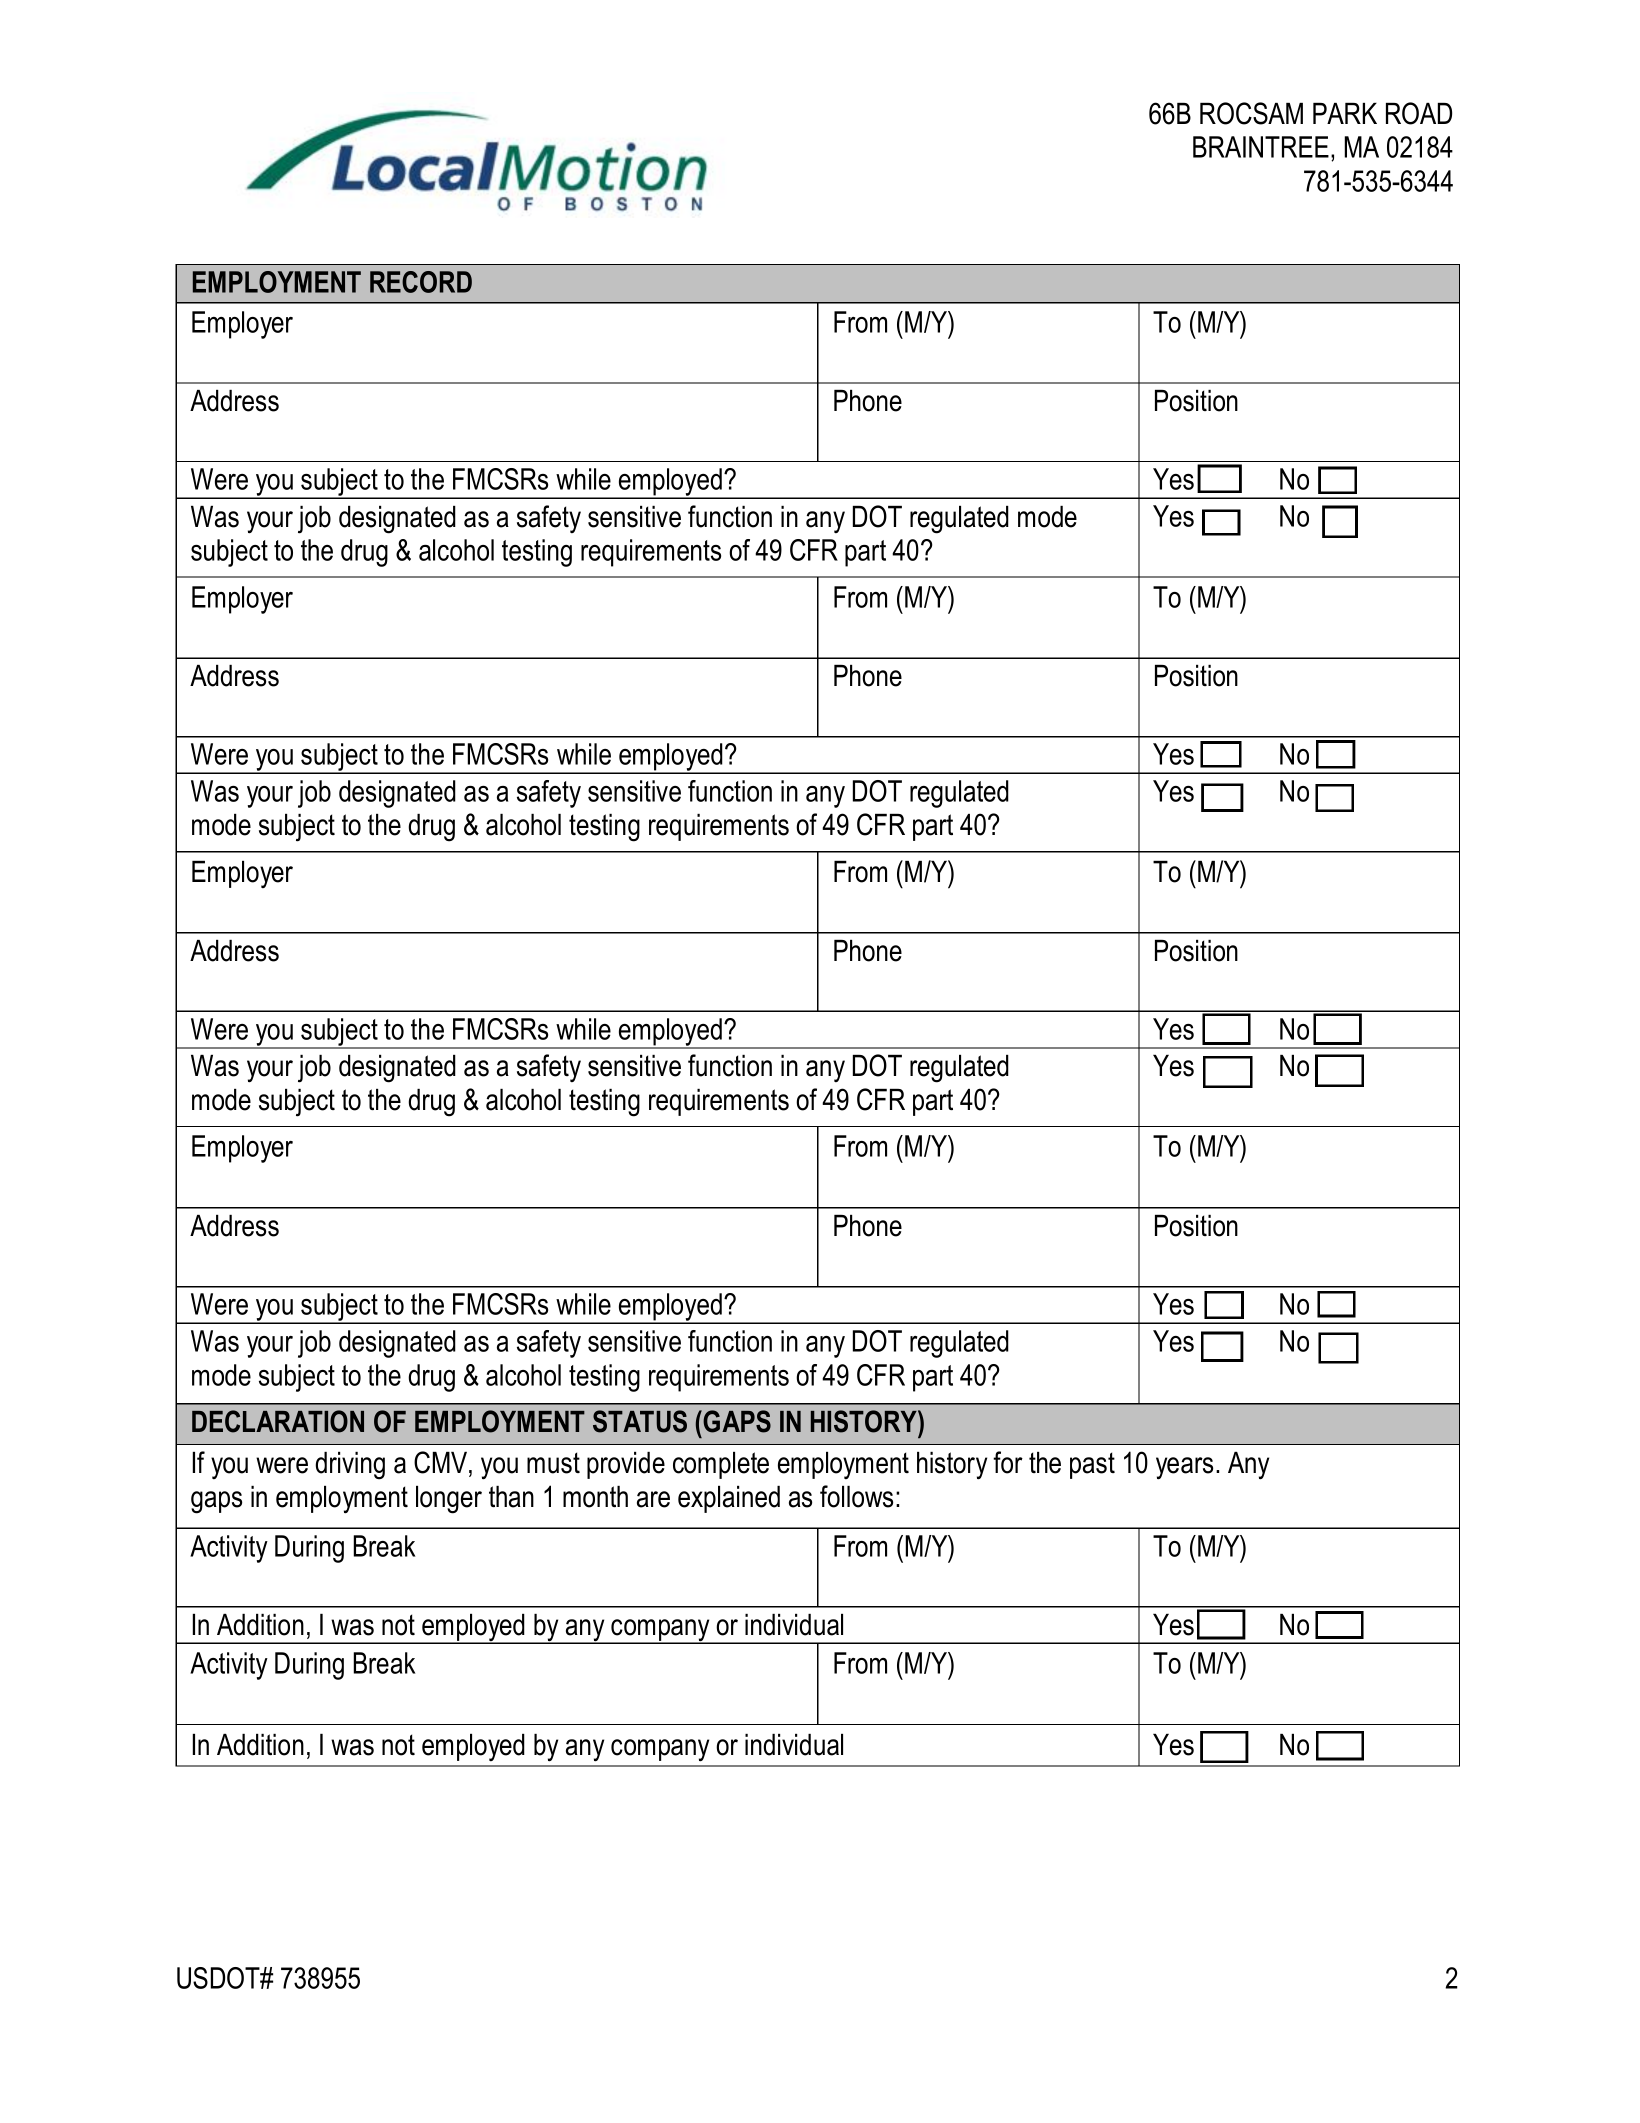 The image size is (1640, 2123). I want to click on years, so click(1184, 1468).
